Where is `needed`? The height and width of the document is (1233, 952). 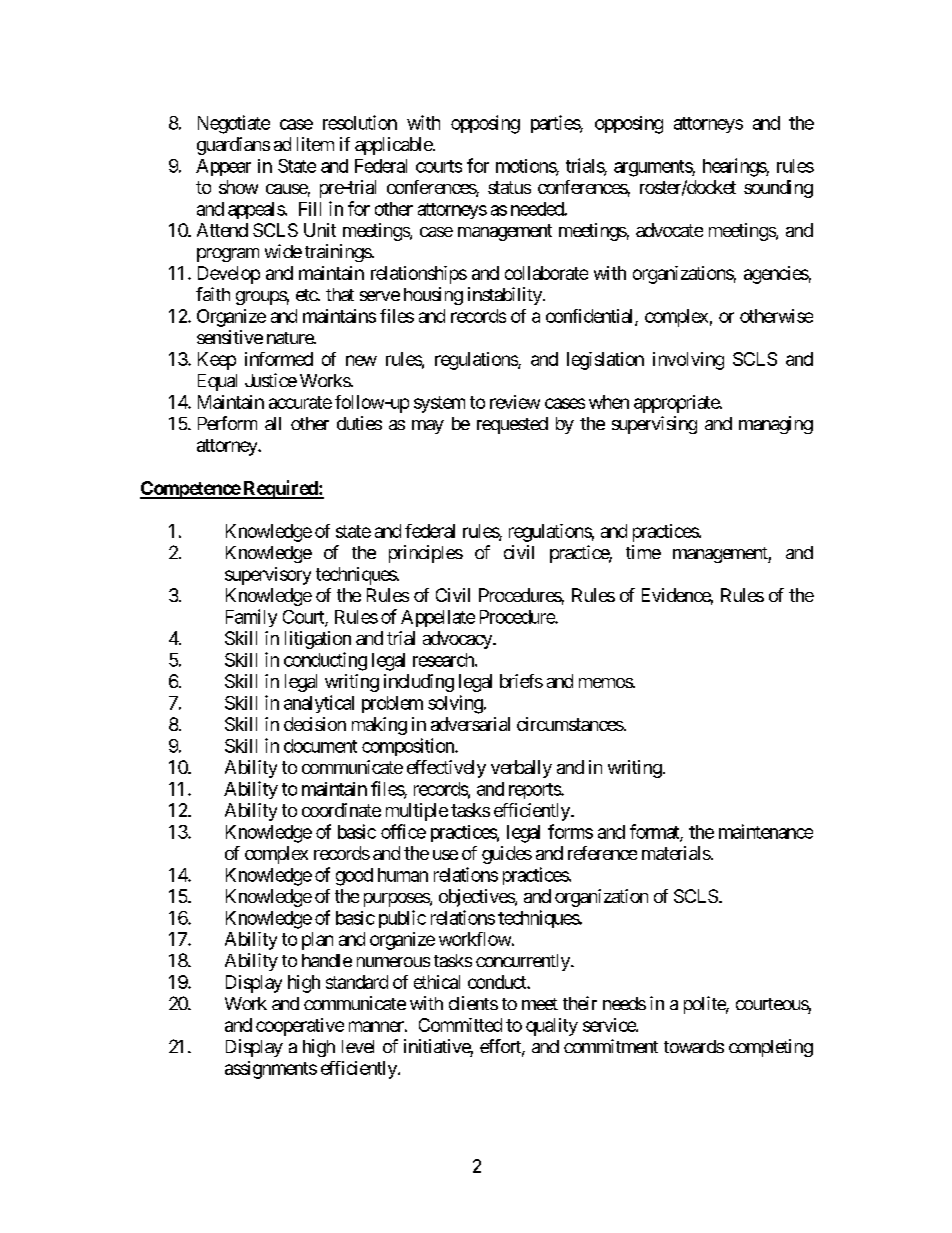
needed is located at coordinates (538, 209).
